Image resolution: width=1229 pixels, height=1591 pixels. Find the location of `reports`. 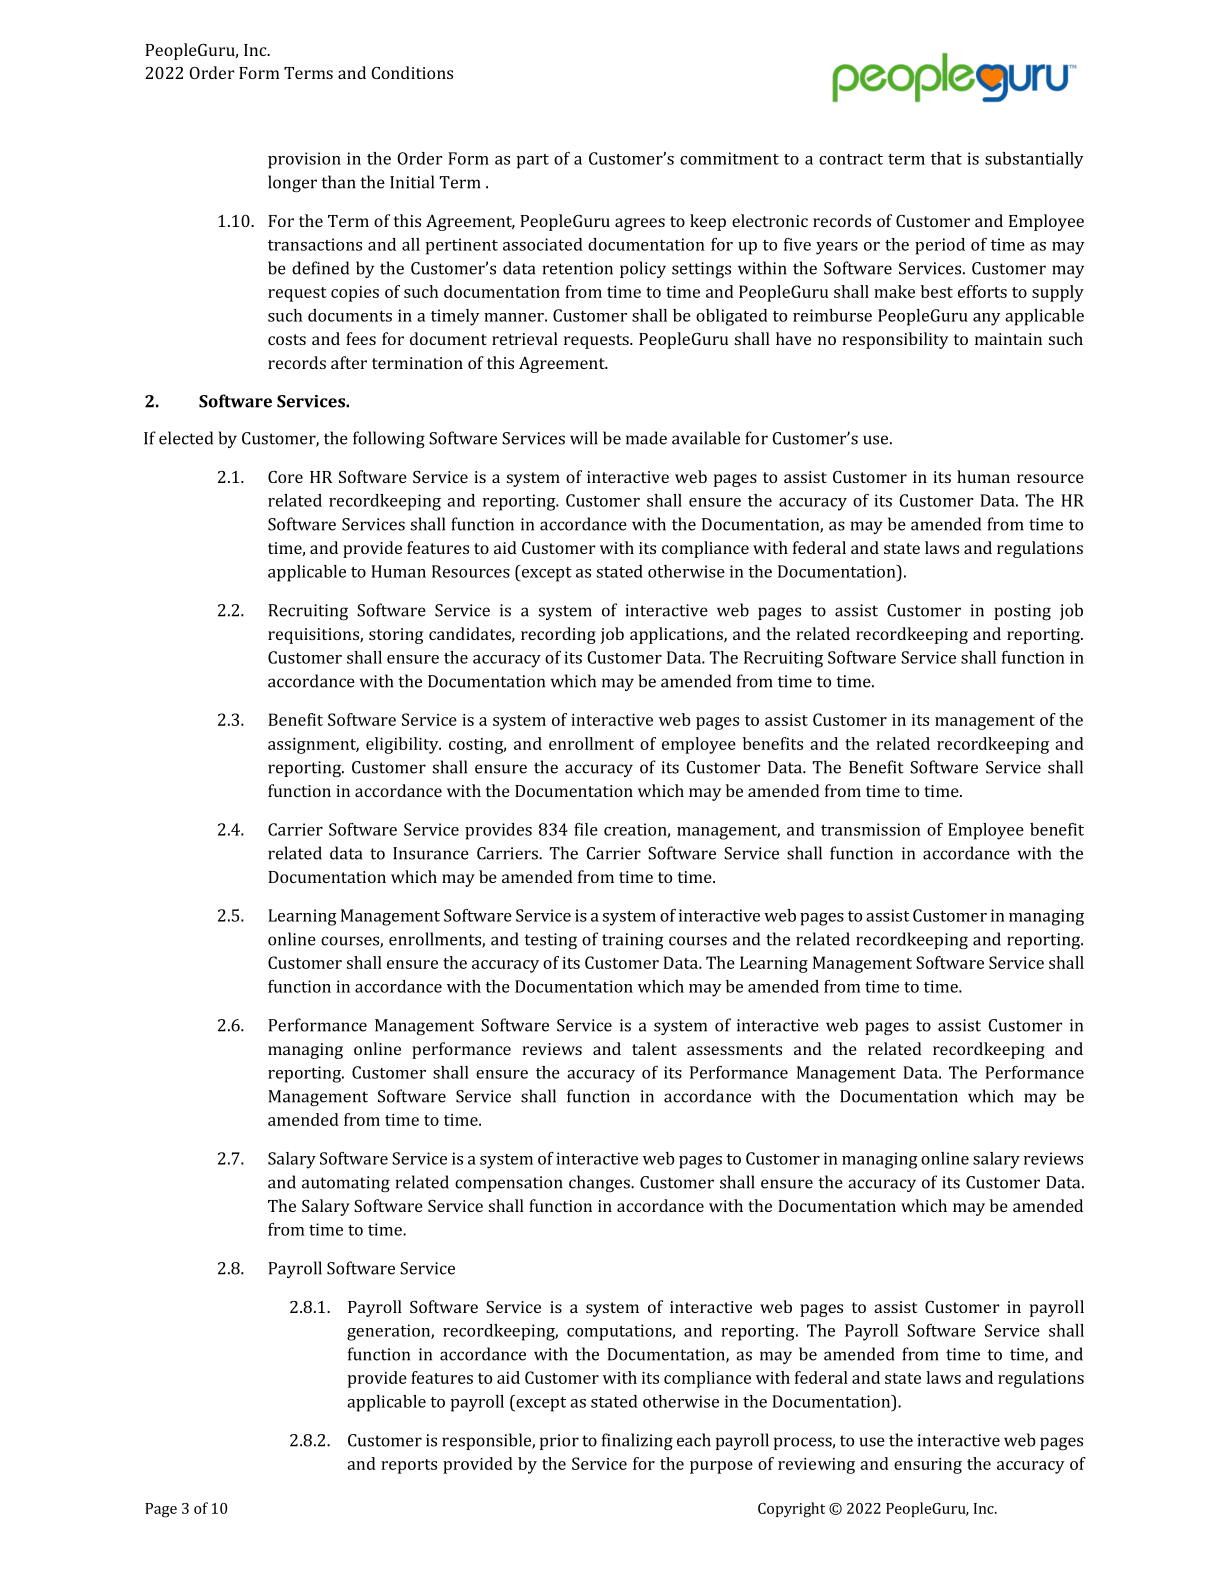

reports is located at coordinates (409, 1466).
